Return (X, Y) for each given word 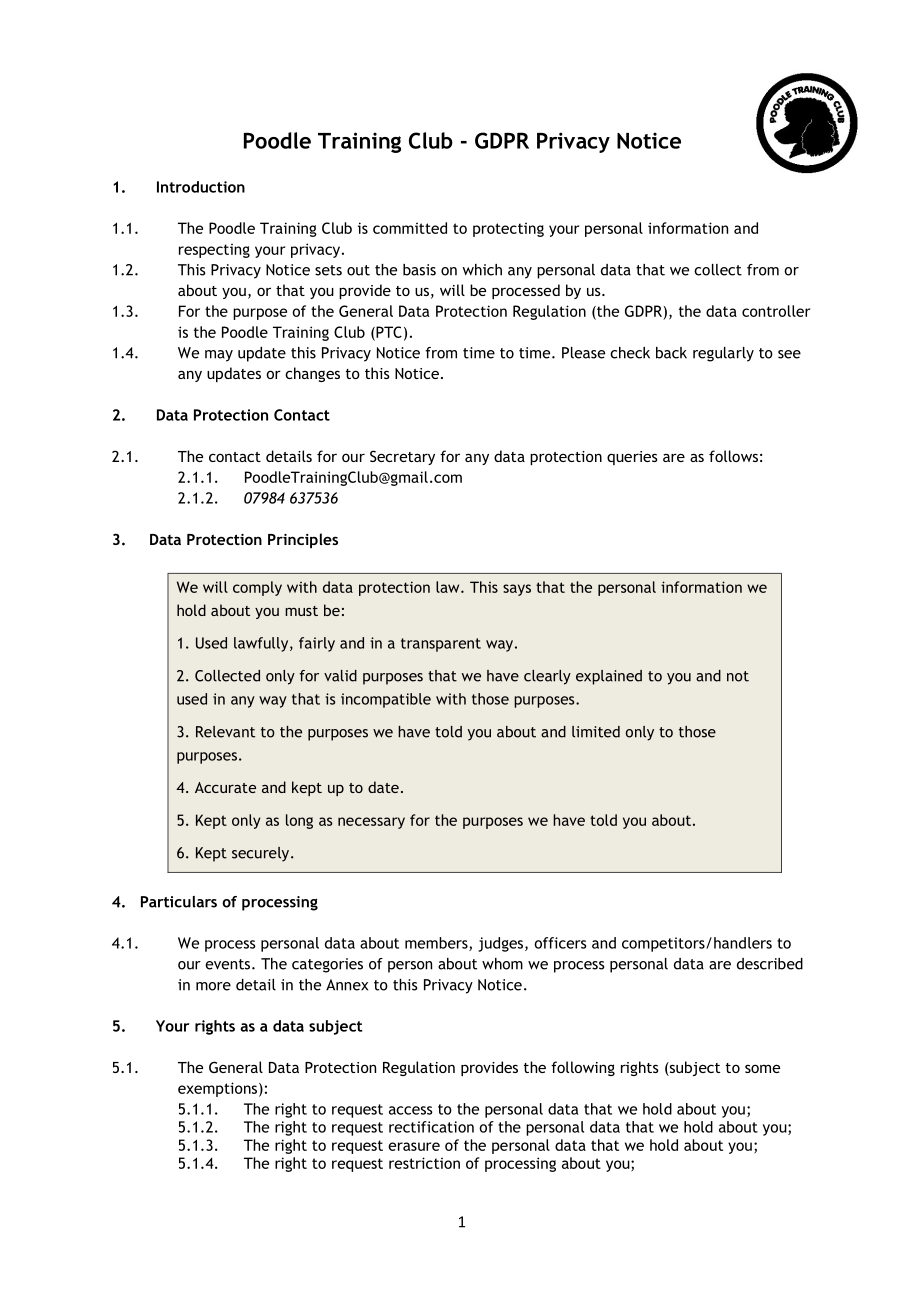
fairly (317, 644)
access (411, 1110)
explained (609, 677)
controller (776, 311)
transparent (441, 645)
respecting (214, 250)
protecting (508, 229)
